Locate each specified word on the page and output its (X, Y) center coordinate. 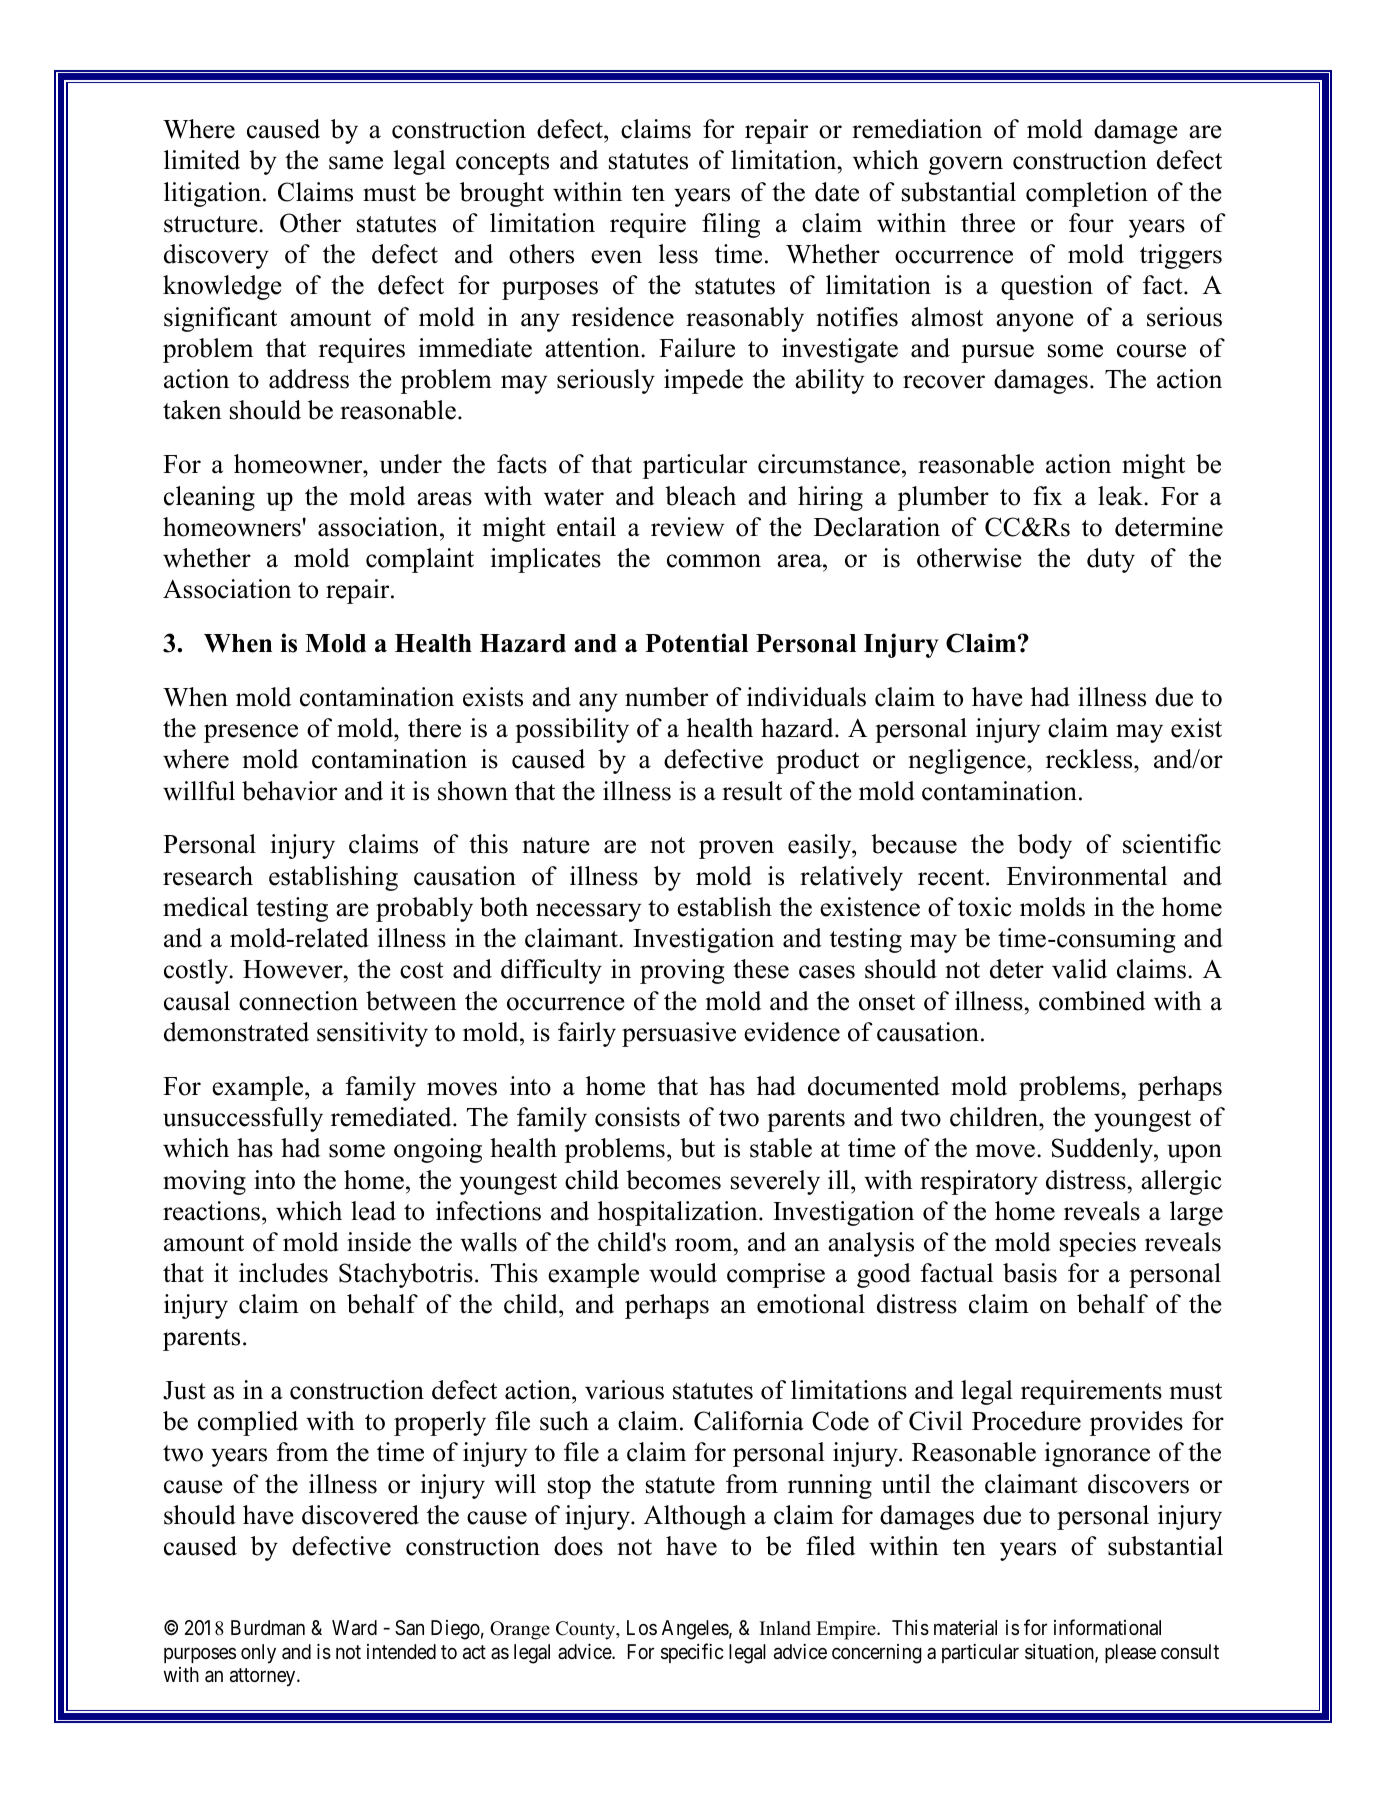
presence (251, 733)
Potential (696, 643)
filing (731, 225)
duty (1111, 560)
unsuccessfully (243, 1119)
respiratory (979, 1182)
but (697, 1148)
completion (1087, 194)
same (356, 163)
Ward (354, 1628)
